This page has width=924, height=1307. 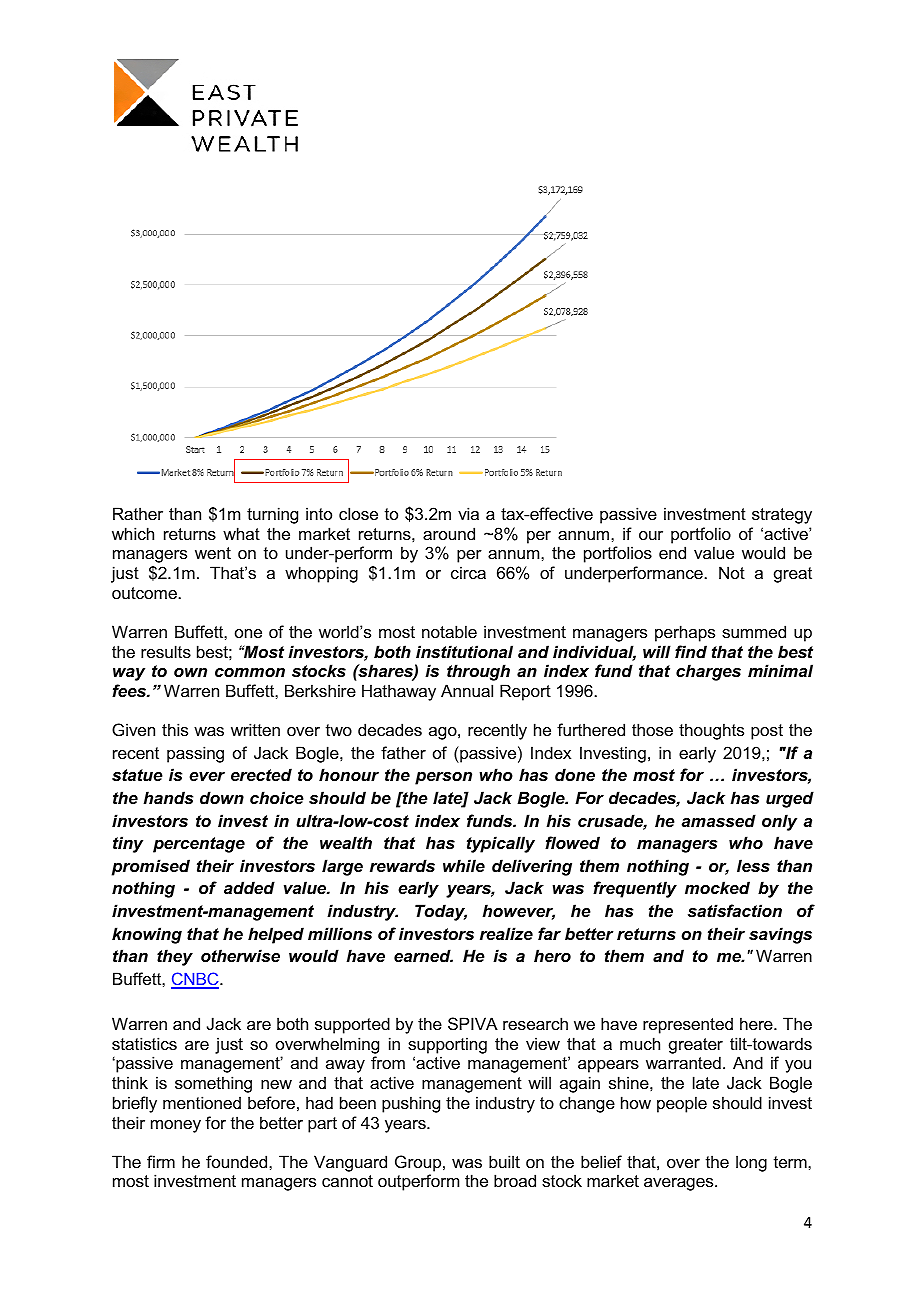 I want to click on founded, so click(x=238, y=1161).
